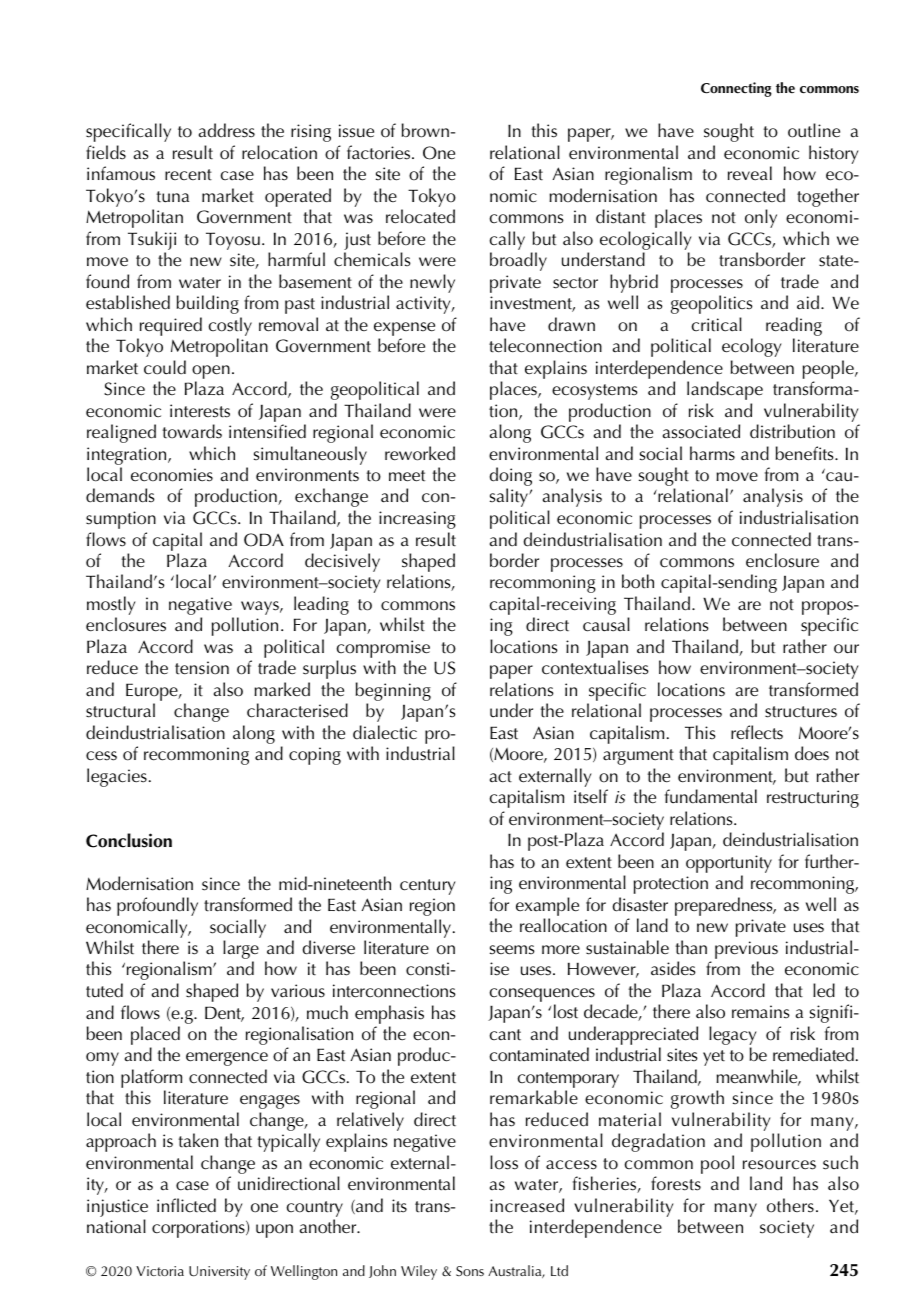 This page has height=1310, width=924. I want to click on University, so click(219, 1273).
